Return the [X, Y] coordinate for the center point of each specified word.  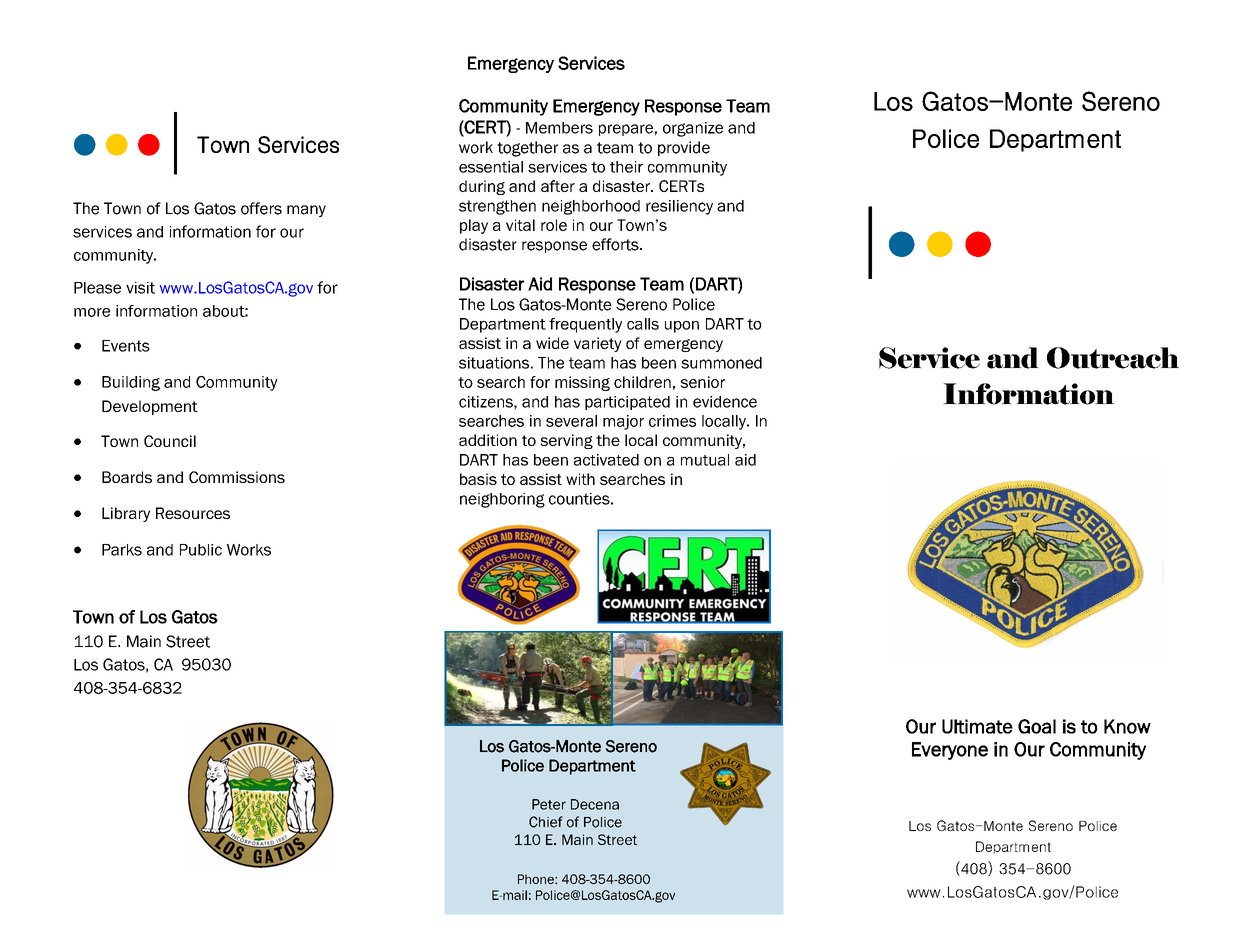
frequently [585, 325]
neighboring [502, 500]
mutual [705, 460]
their [626, 167]
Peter [549, 804]
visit [140, 288]
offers [261, 208]
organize [693, 129]
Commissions [237, 477]
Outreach [1113, 358]
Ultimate [977, 726]
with [580, 479]
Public [201, 550]
